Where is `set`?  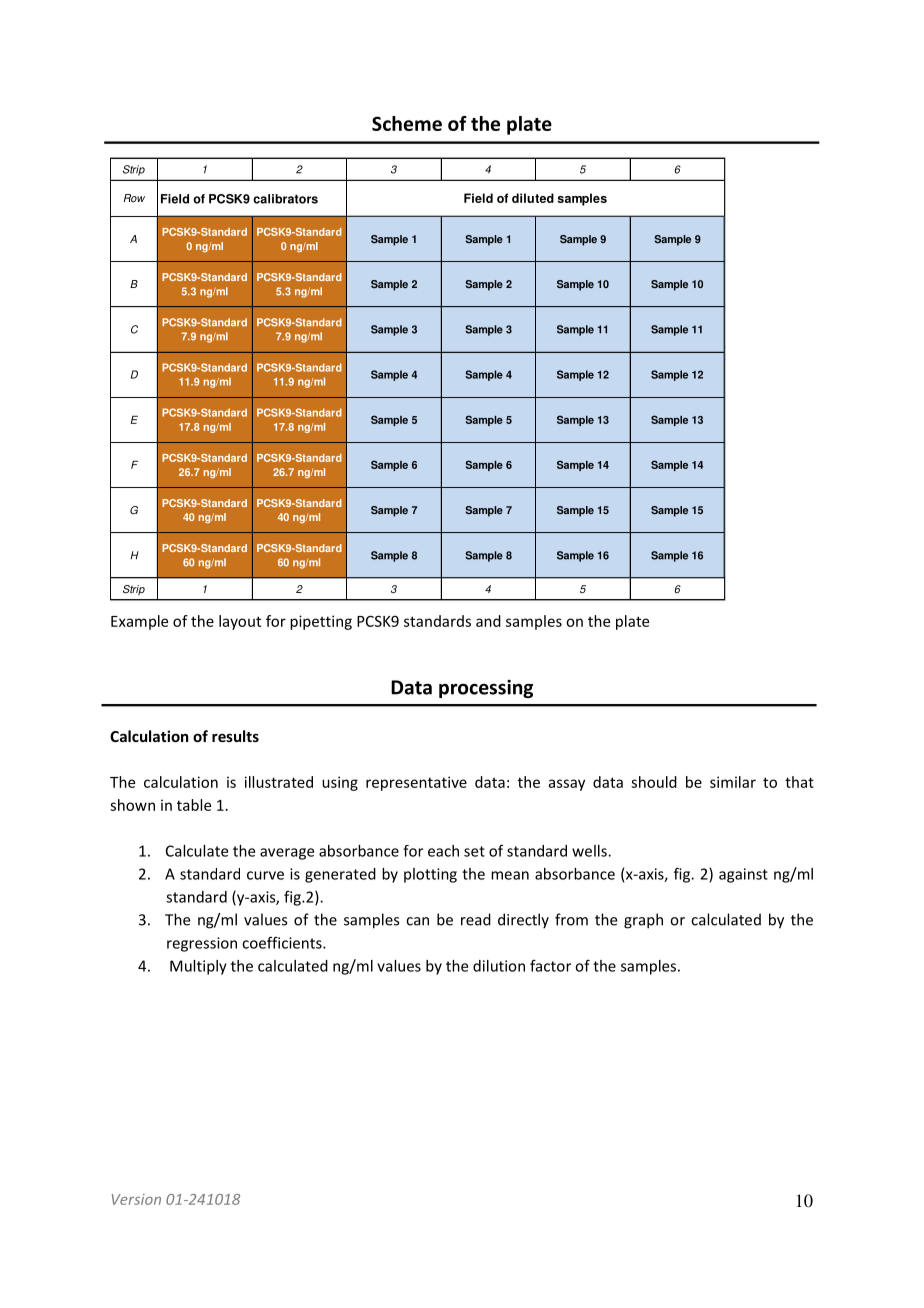 set is located at coordinates (474, 851).
